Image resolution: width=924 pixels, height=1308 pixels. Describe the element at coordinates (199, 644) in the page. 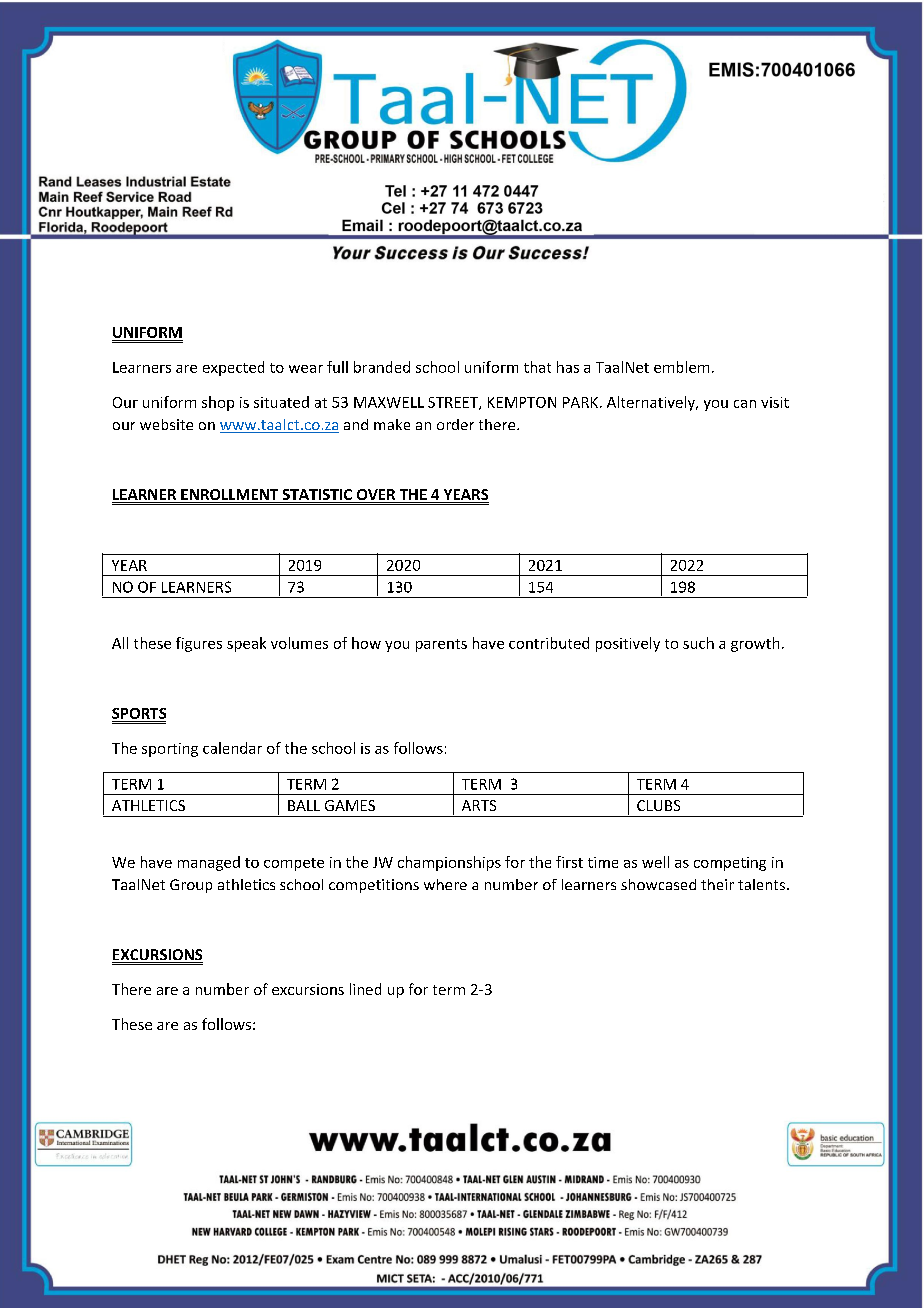

I see `figures` at that location.
